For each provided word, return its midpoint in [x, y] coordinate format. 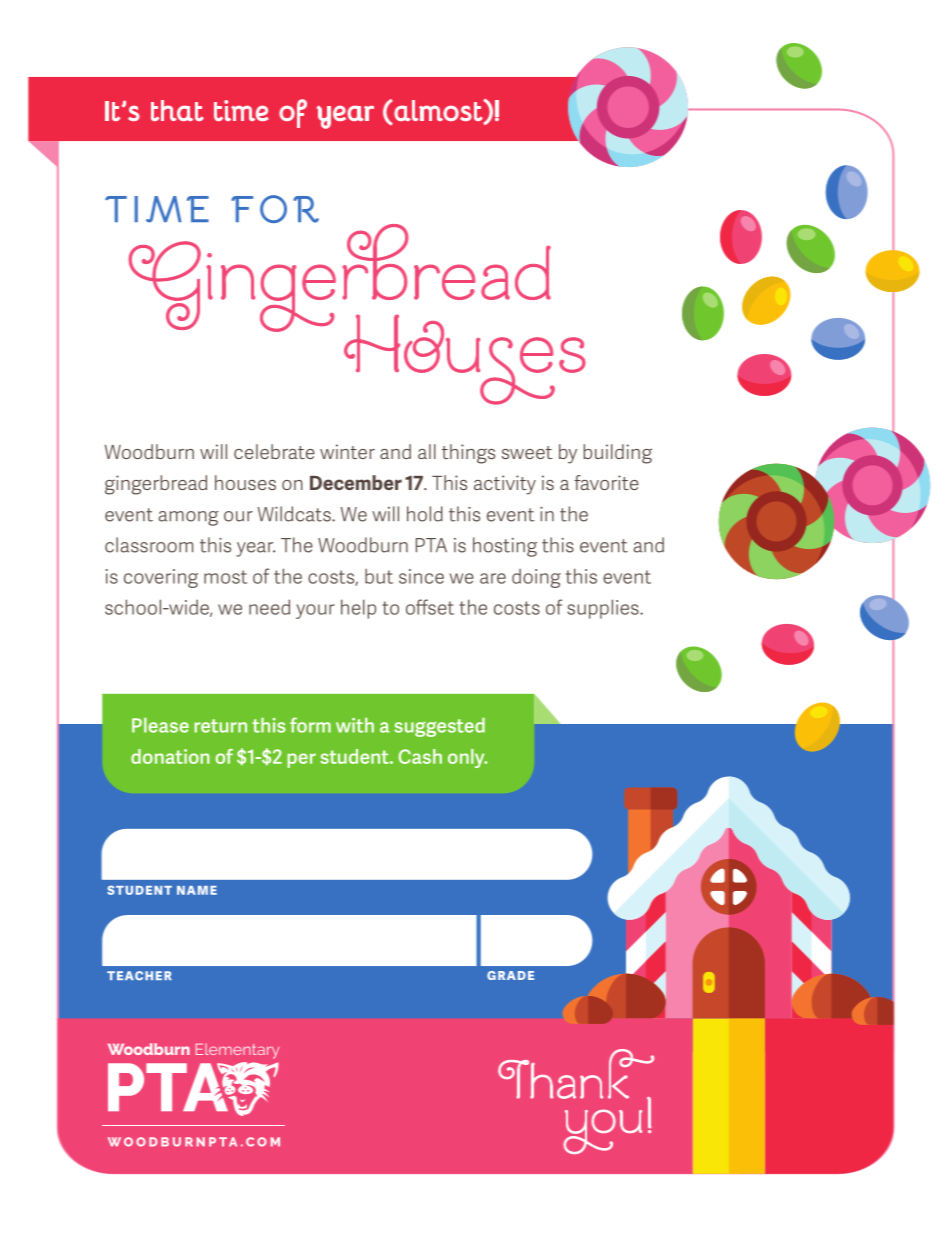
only [467, 758]
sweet [527, 452]
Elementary [237, 1051]
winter [347, 451]
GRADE [510, 975]
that [177, 110]
